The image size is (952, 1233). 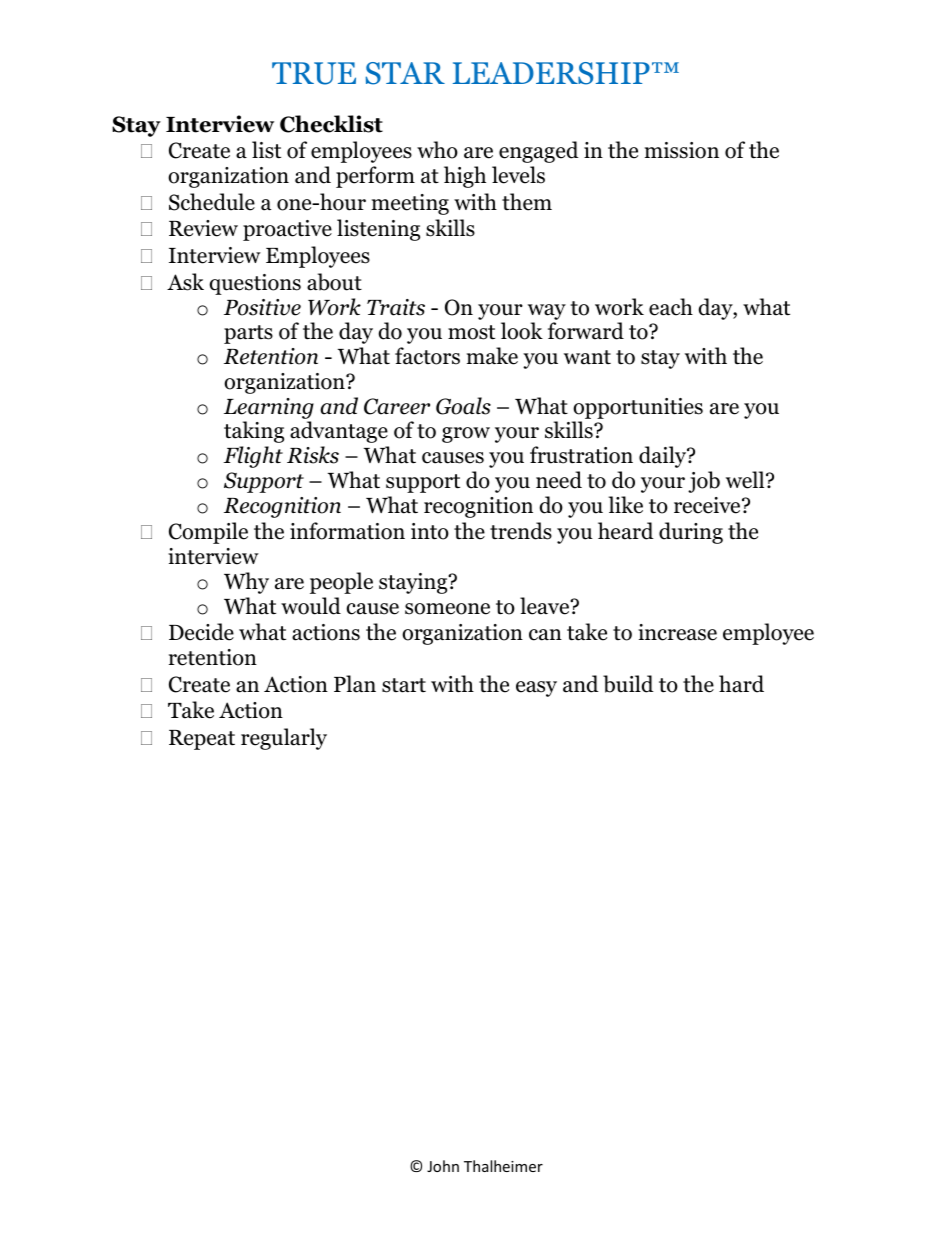 What do you see at coordinates (628, 684) in the screenshot?
I see `build` at bounding box center [628, 684].
